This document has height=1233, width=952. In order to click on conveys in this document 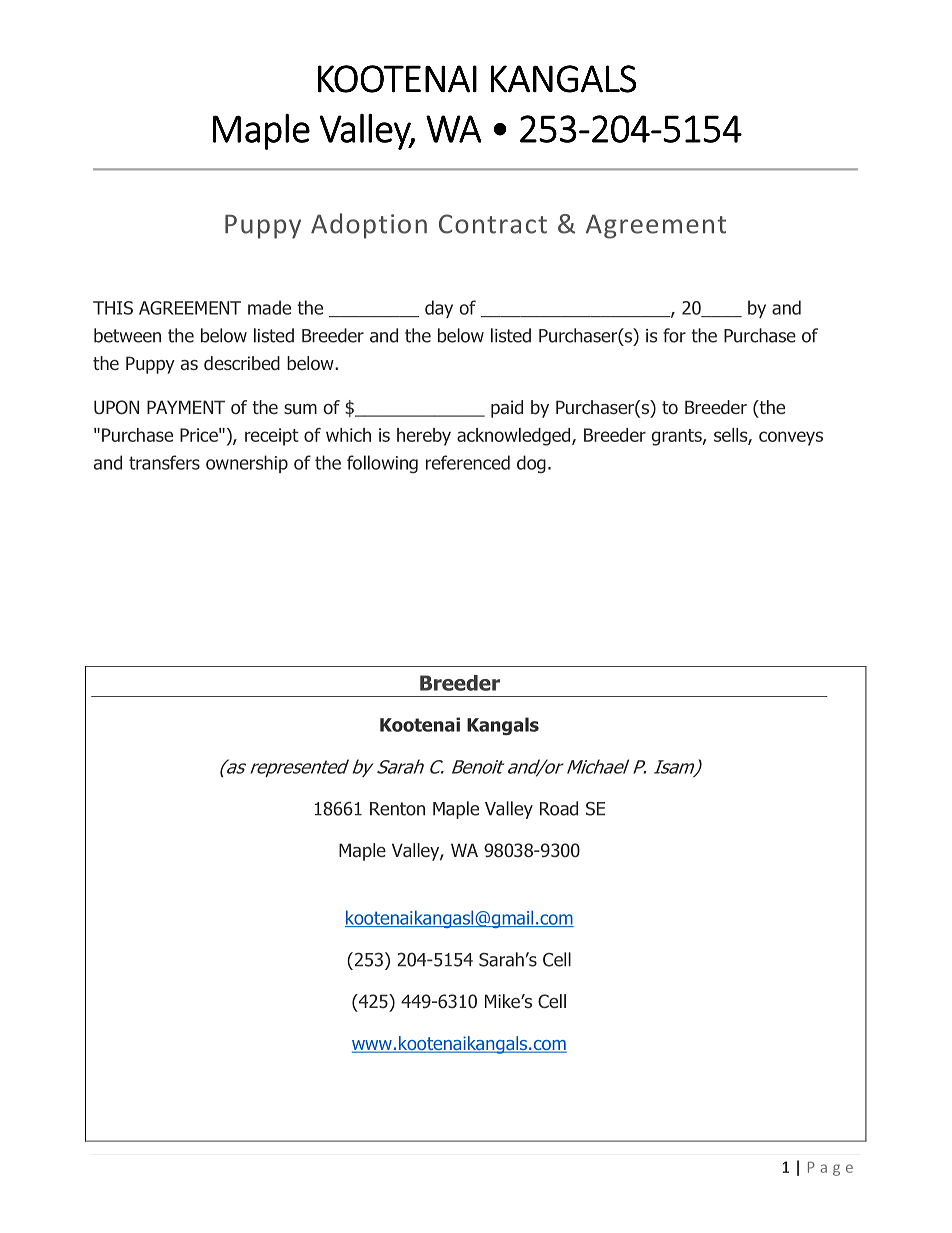, I will do `click(791, 438)`.
